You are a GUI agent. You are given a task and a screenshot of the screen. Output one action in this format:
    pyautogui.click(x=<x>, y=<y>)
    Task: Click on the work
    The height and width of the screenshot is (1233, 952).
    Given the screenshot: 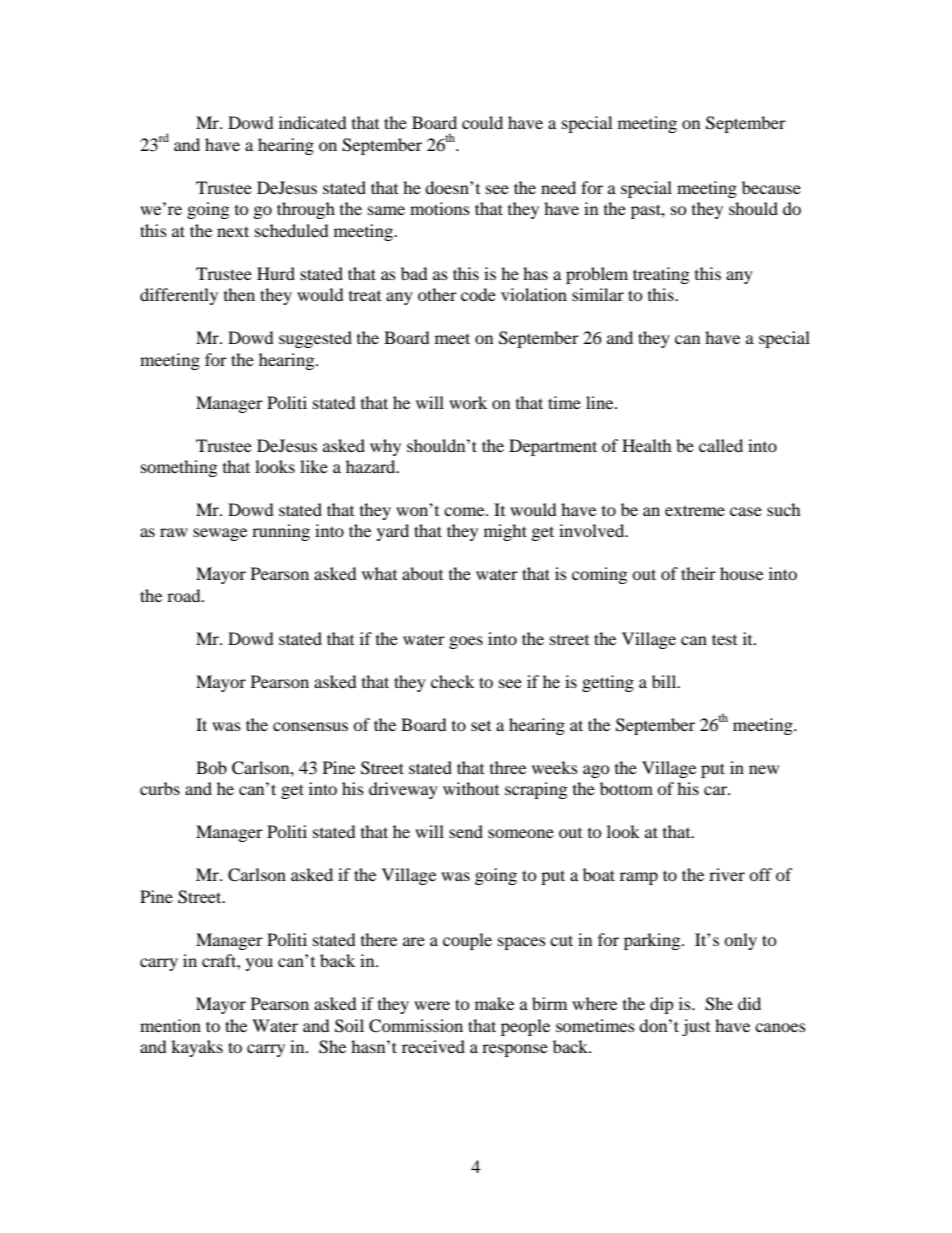 What is the action you would take?
    pyautogui.click(x=468, y=402)
